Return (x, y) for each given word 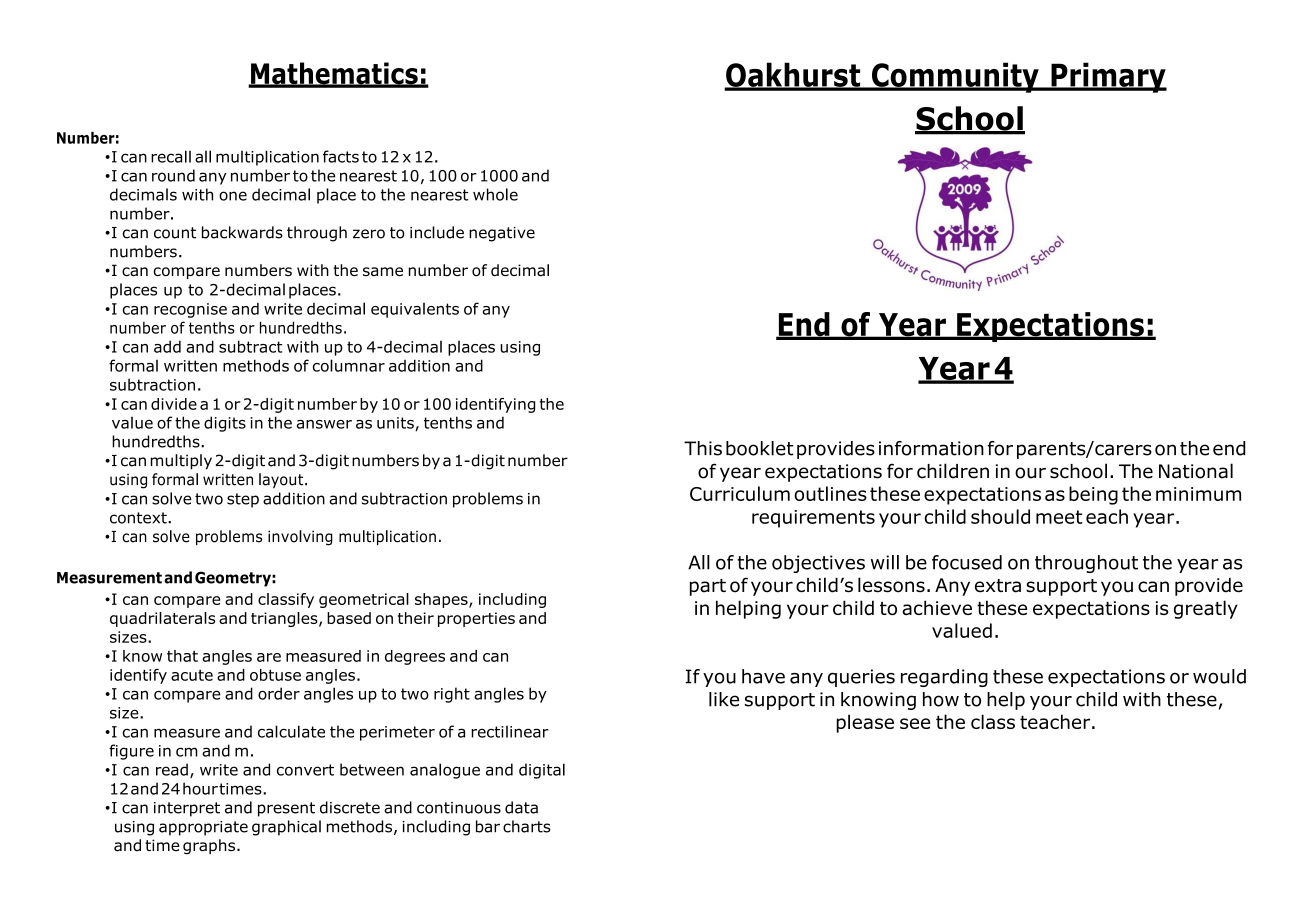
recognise (190, 310)
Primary (1108, 77)
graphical (286, 828)
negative (502, 234)
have (763, 676)
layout (282, 481)
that (182, 656)
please (865, 723)
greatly (1206, 609)
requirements (813, 519)
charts (527, 826)
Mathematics (334, 74)
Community (955, 77)
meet (1059, 517)
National (1196, 471)
